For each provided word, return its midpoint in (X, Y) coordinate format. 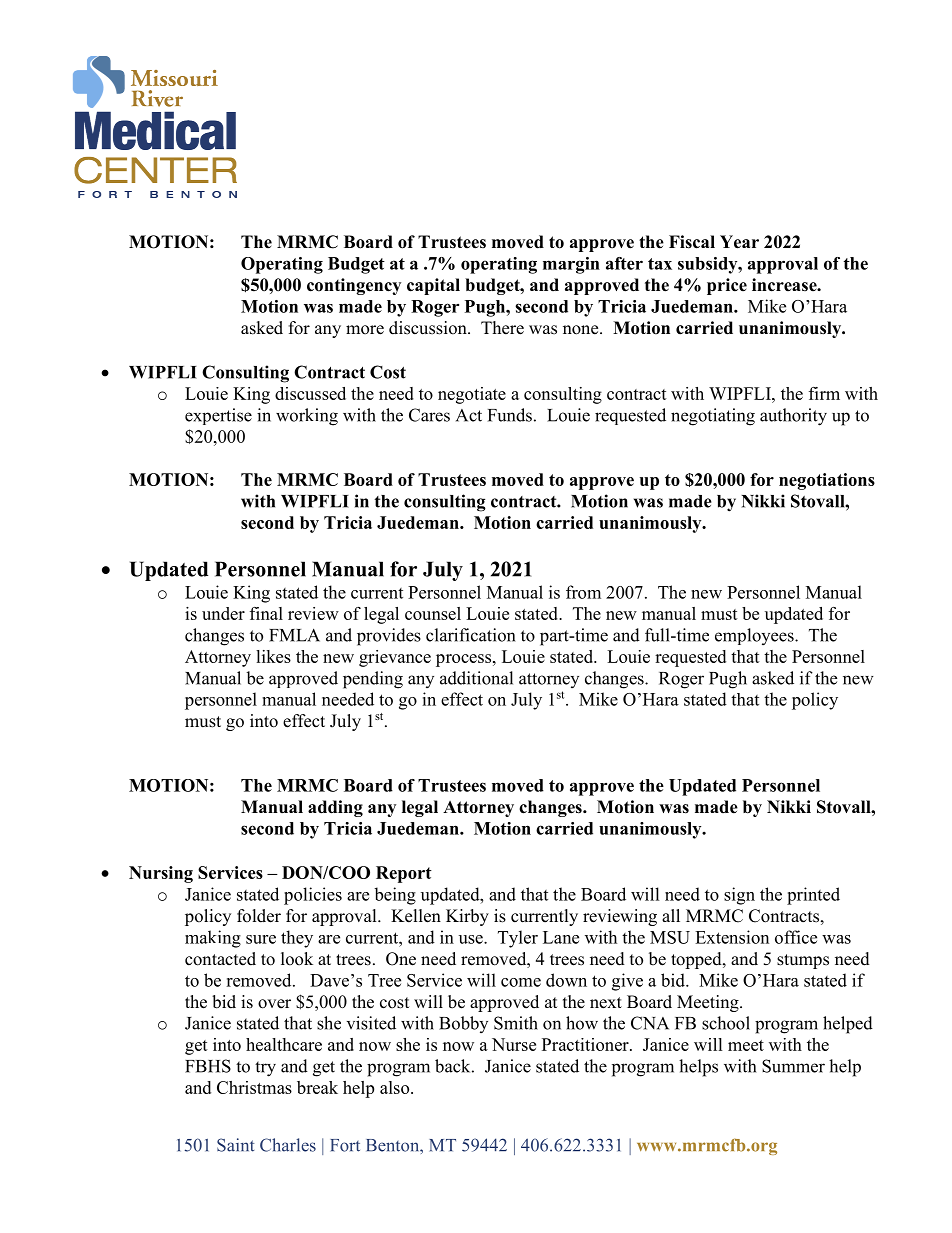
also (396, 1087)
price (727, 286)
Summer (793, 1066)
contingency (354, 286)
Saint (235, 1145)
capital (433, 286)
